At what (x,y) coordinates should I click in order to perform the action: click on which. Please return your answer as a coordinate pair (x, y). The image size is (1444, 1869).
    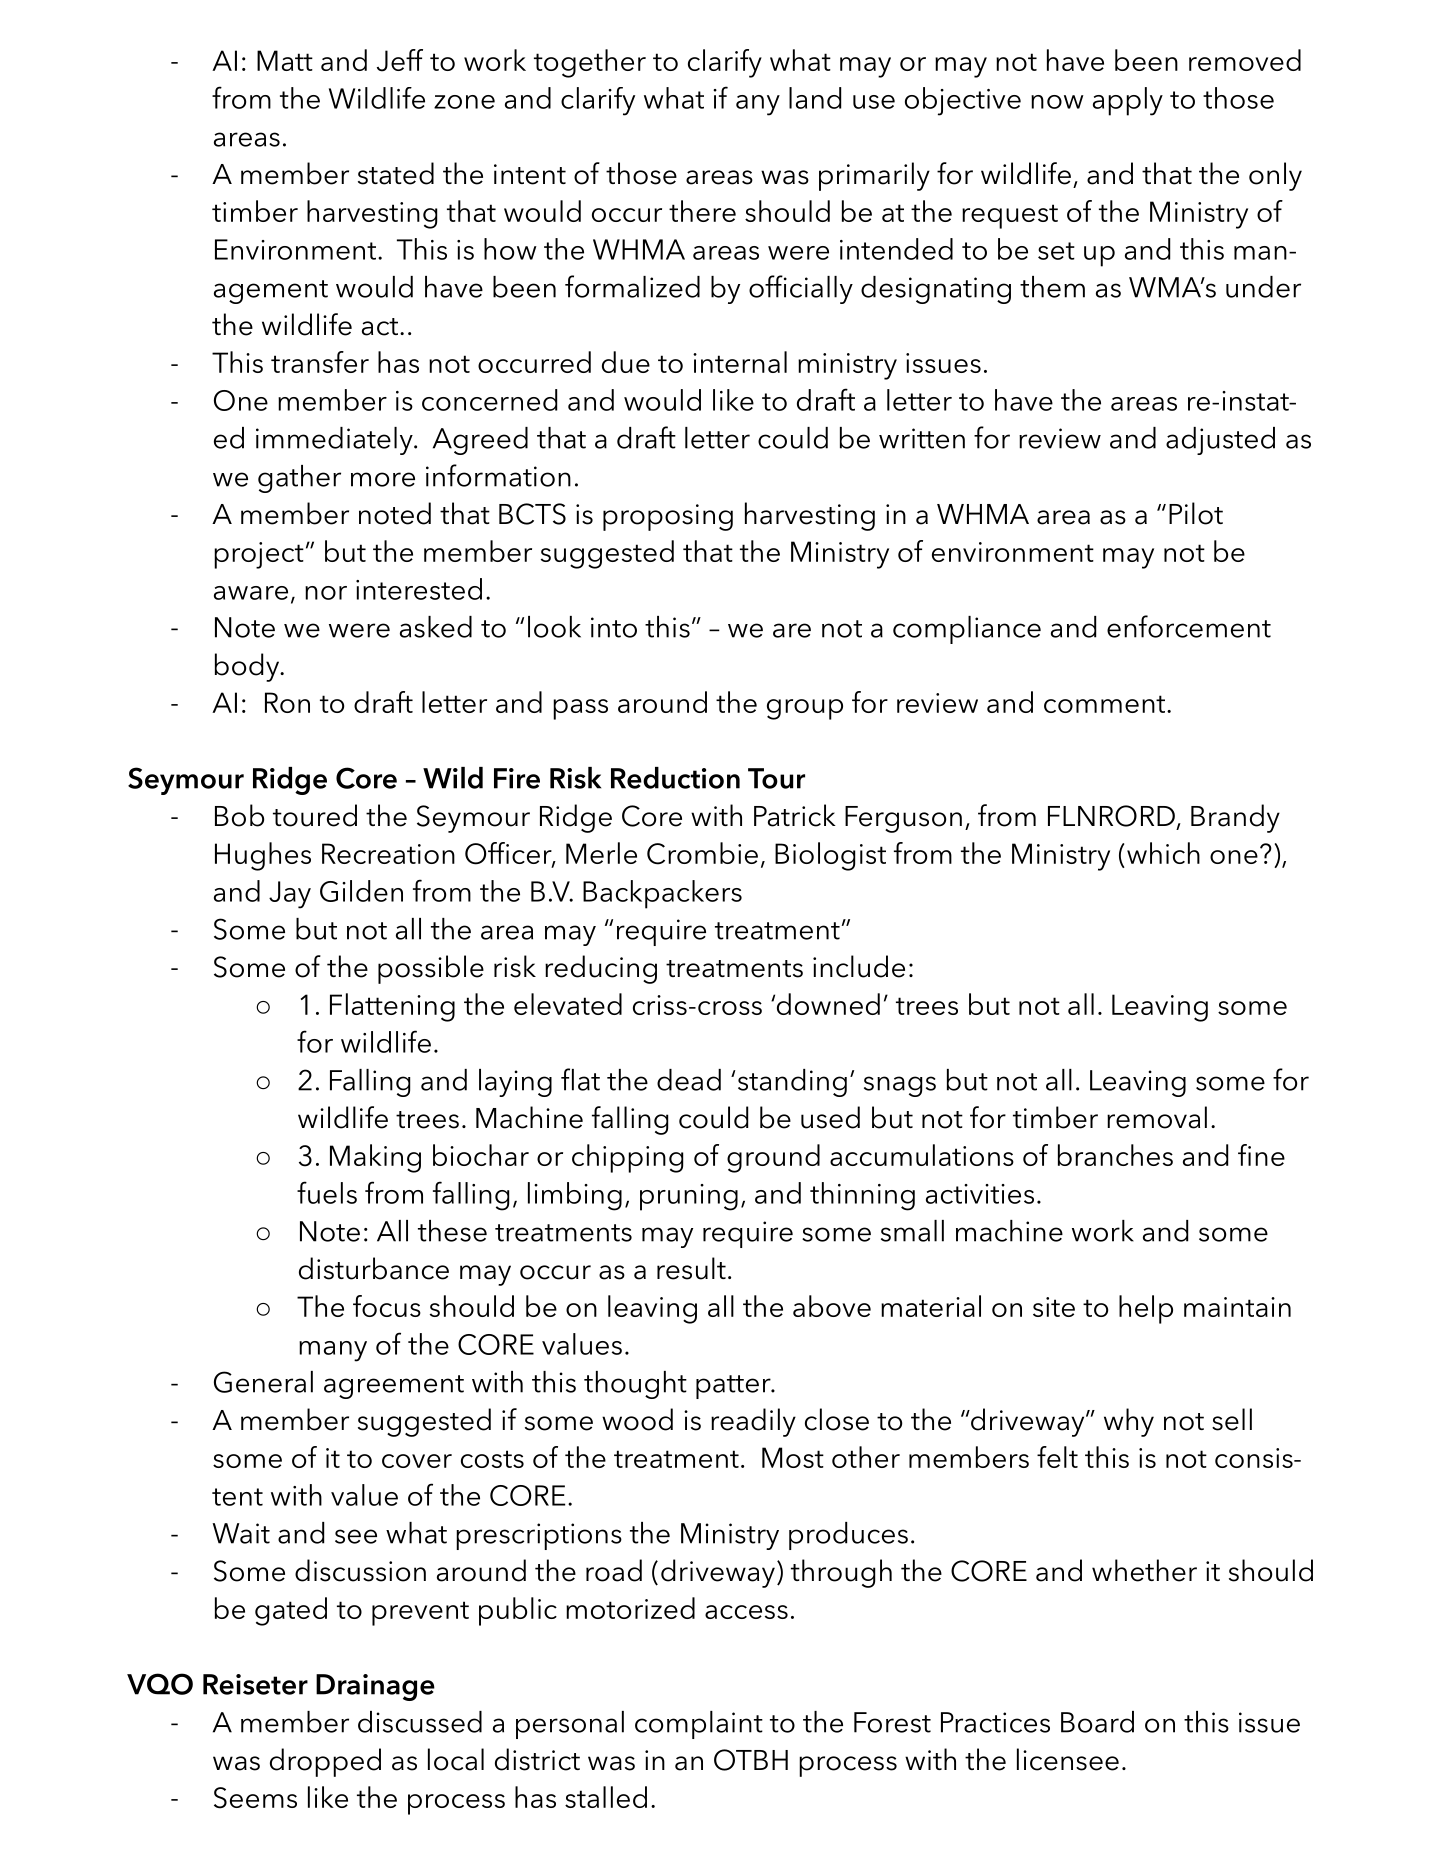
    Looking at the image, I should click on (1163, 853).
